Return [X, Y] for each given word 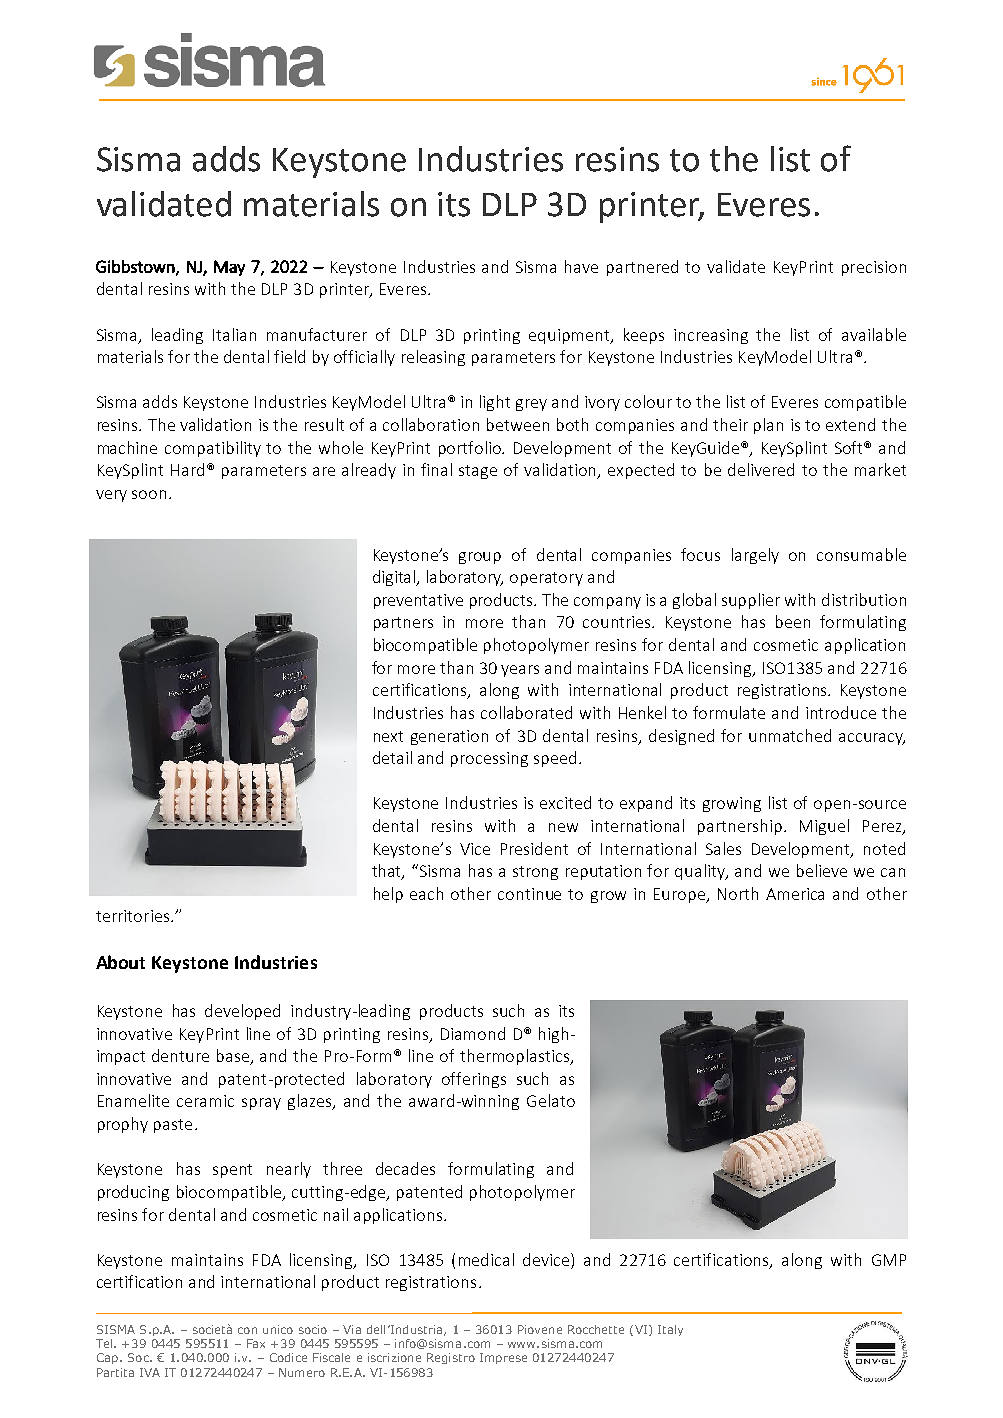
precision [874, 268]
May [229, 268]
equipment [571, 336]
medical [486, 1259]
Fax [256, 1343]
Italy [670, 1330]
